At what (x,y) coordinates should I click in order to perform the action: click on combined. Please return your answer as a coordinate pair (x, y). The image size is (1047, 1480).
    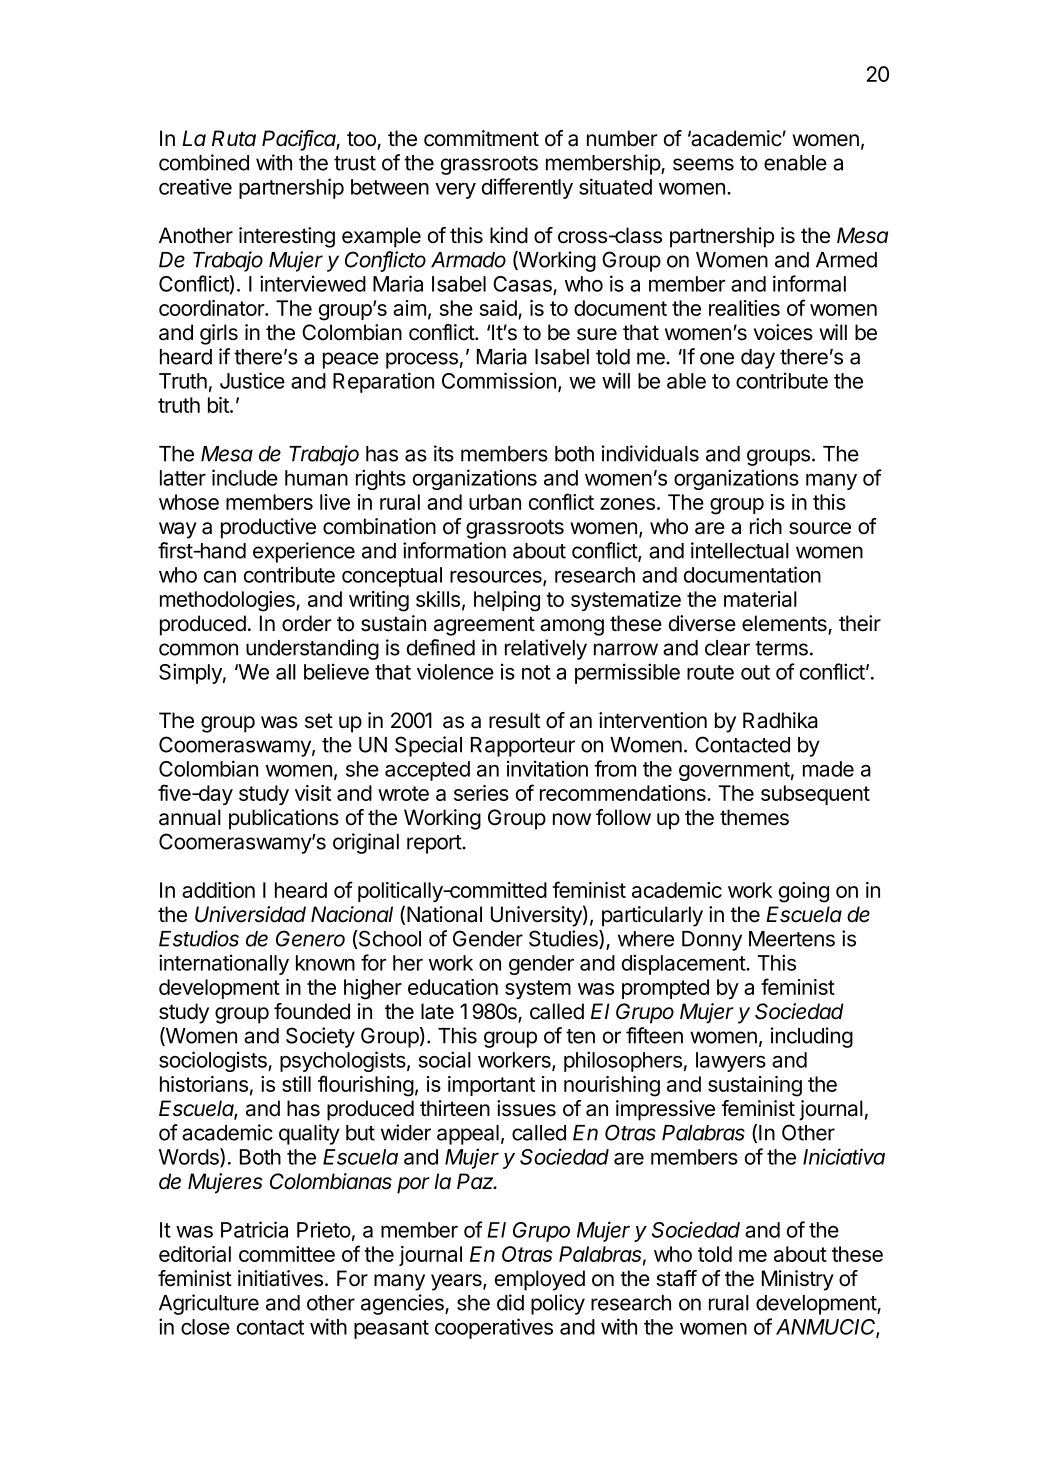
    Looking at the image, I should click on (204, 162).
